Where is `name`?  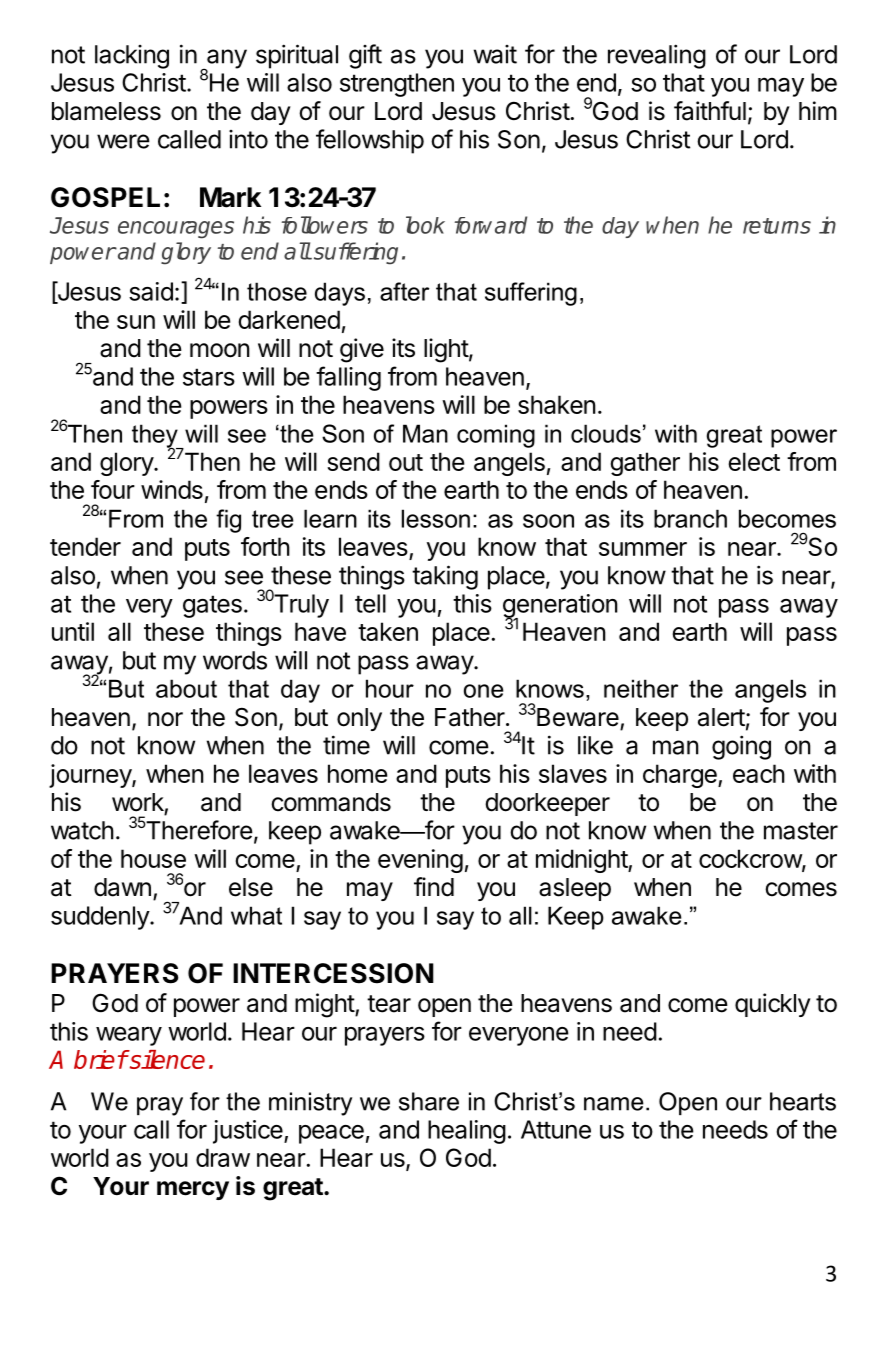 name is located at coordinates (614, 1104).
